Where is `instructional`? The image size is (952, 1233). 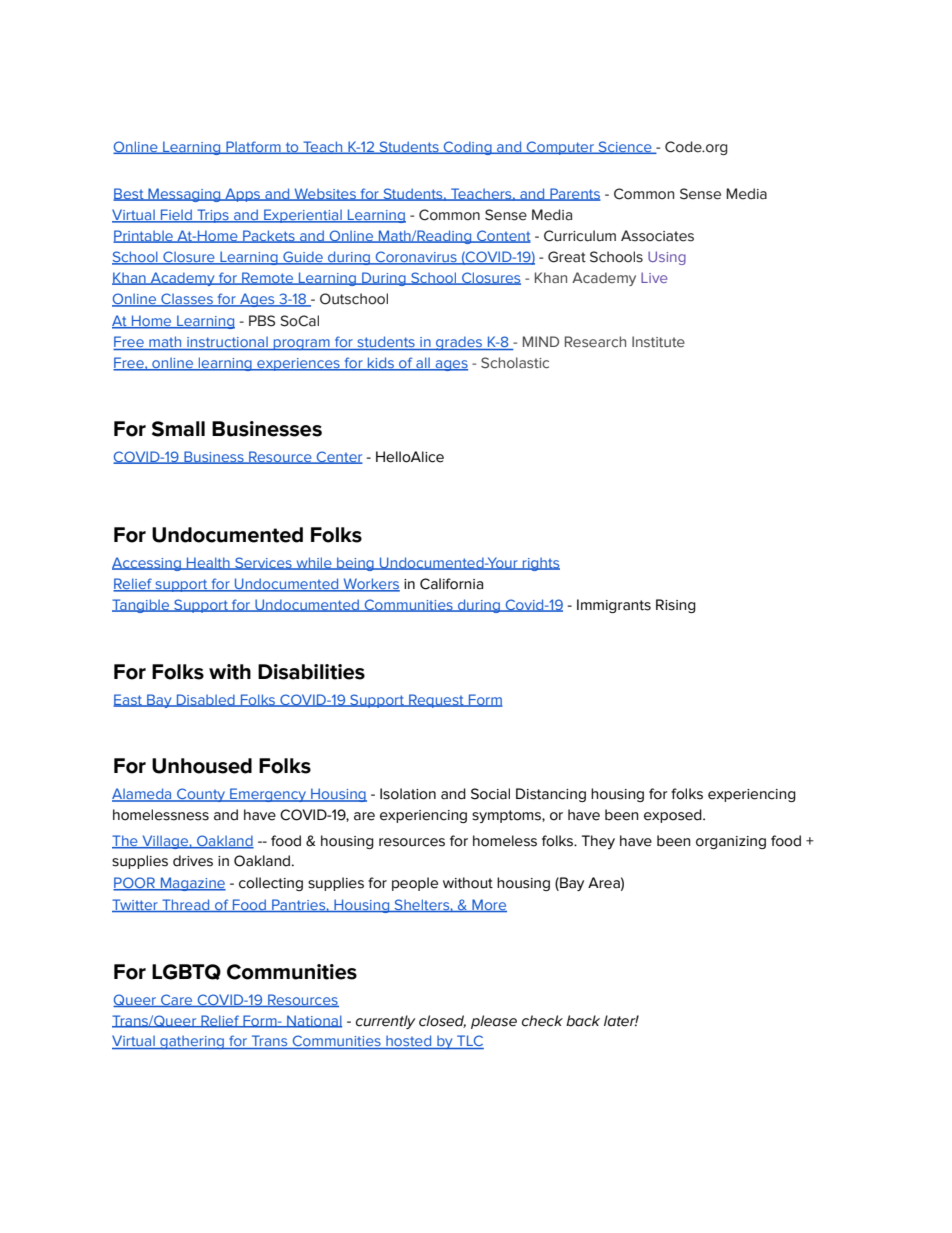 instructional is located at coordinates (227, 343).
